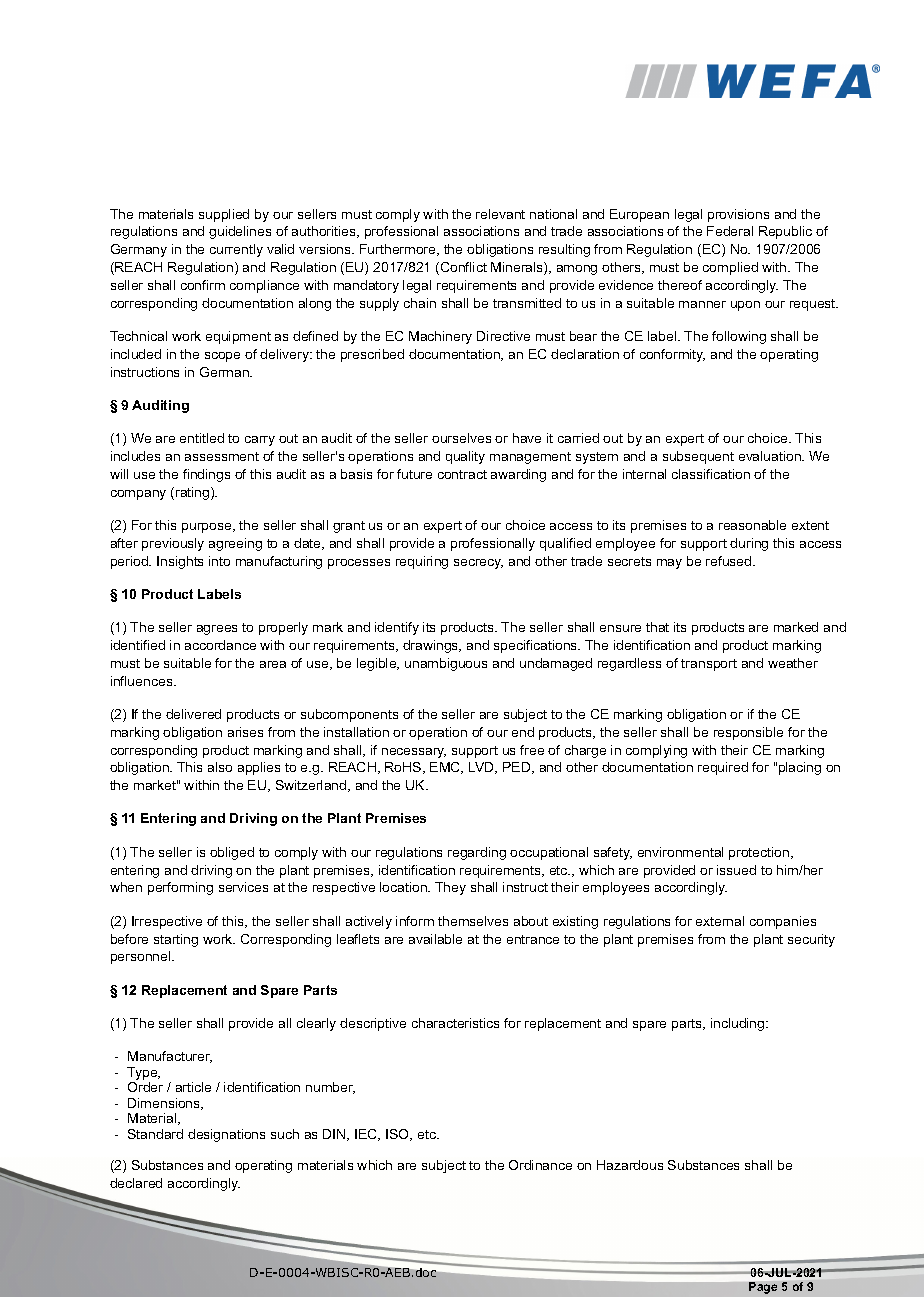 The height and width of the screenshot is (1308, 924). Describe the element at coordinates (711, 474) in the screenshot. I see `classification` at that location.
